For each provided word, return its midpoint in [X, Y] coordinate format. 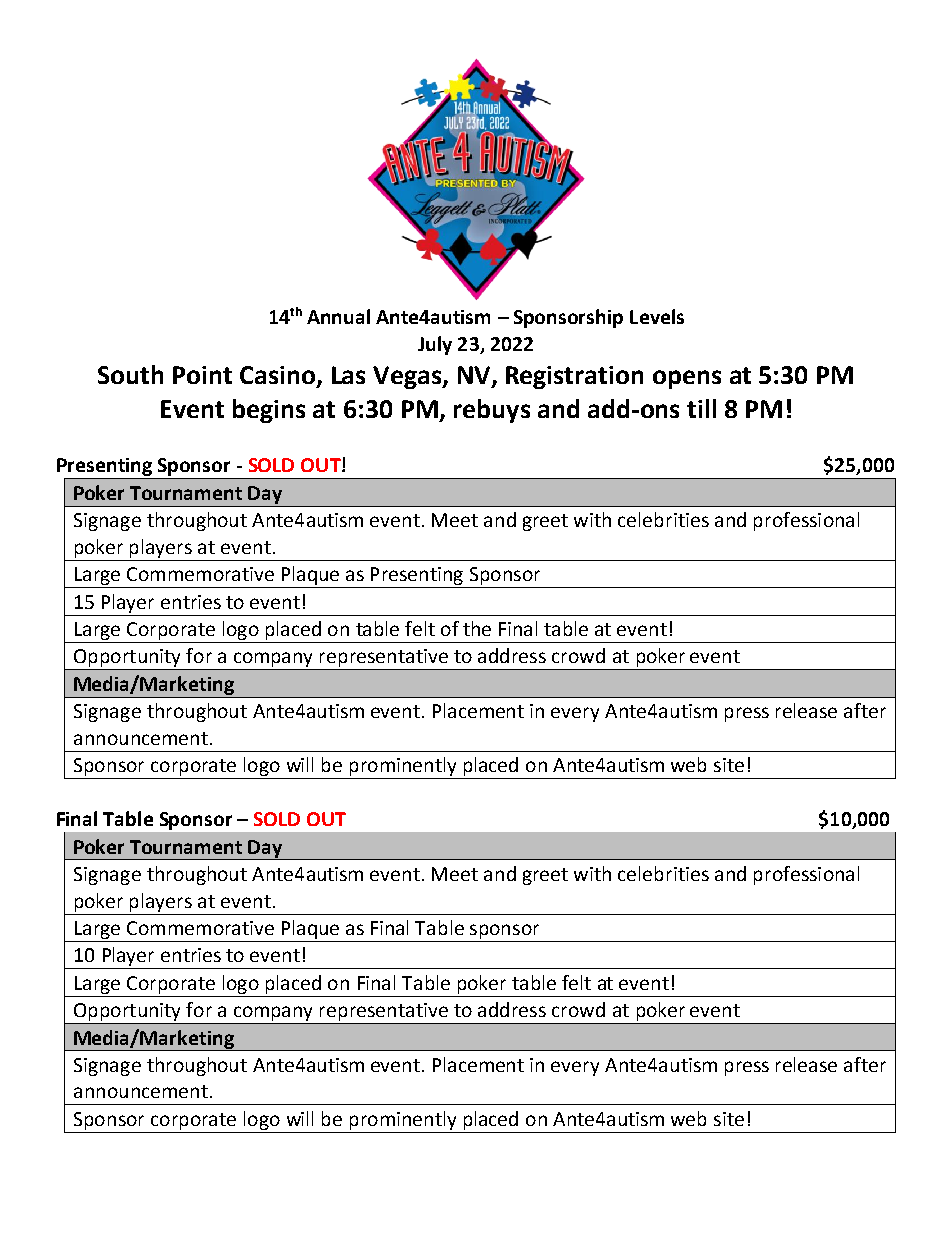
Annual [338, 316]
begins [269, 411]
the [477, 628]
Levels [657, 316]
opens [687, 379]
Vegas [408, 377]
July [435, 345]
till [701, 408]
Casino [279, 376]
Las [348, 375]
